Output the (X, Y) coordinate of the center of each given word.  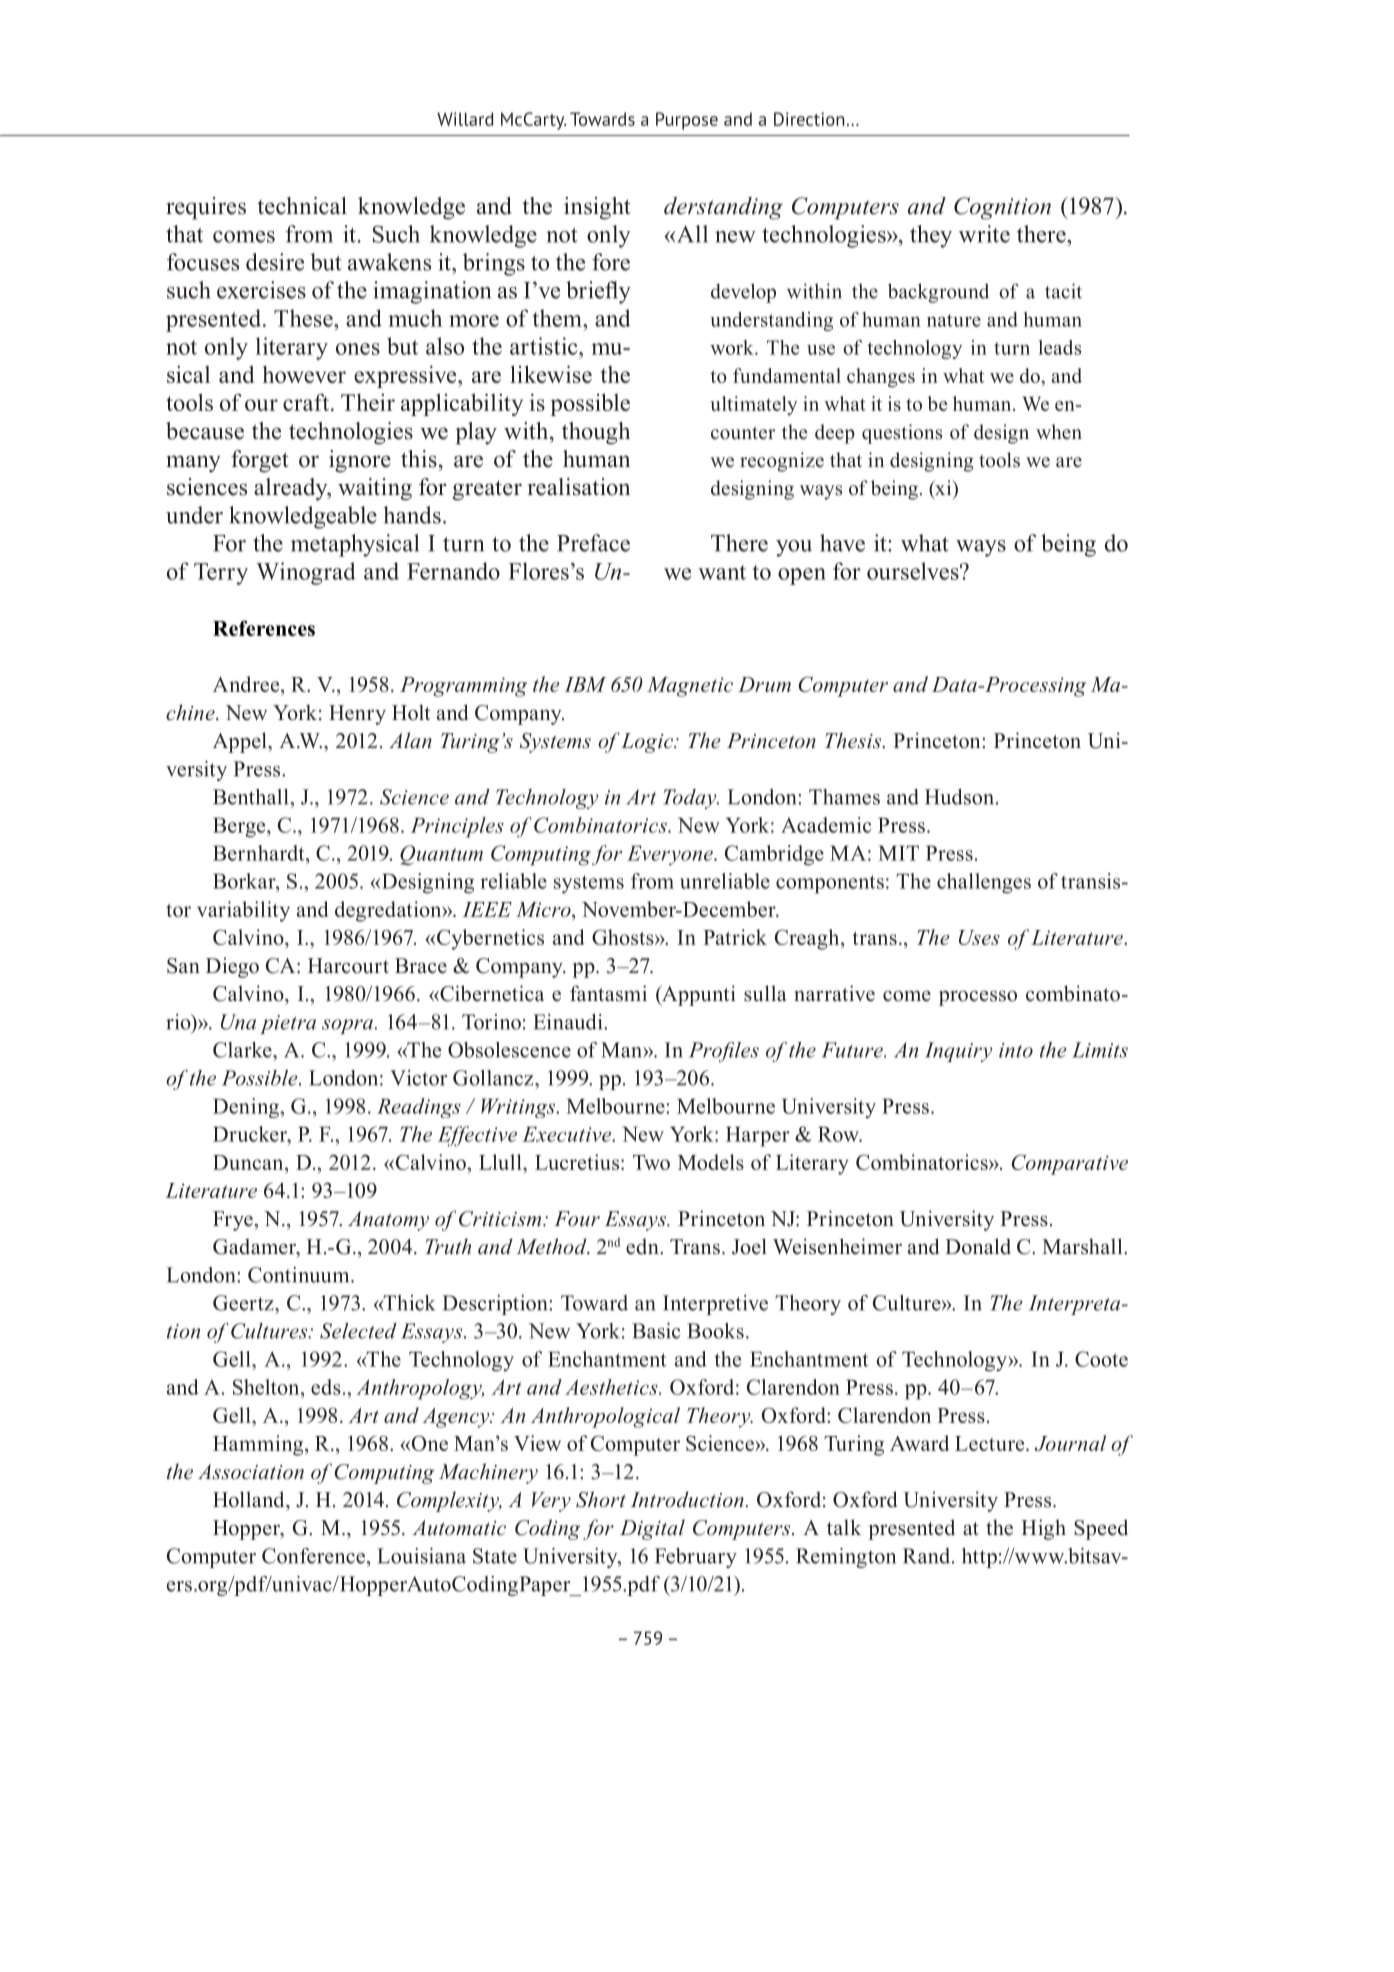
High (1043, 1529)
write (984, 234)
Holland (250, 1499)
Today (691, 799)
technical (302, 206)
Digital (652, 1529)
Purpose (687, 121)
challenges (984, 883)
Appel (241, 742)
